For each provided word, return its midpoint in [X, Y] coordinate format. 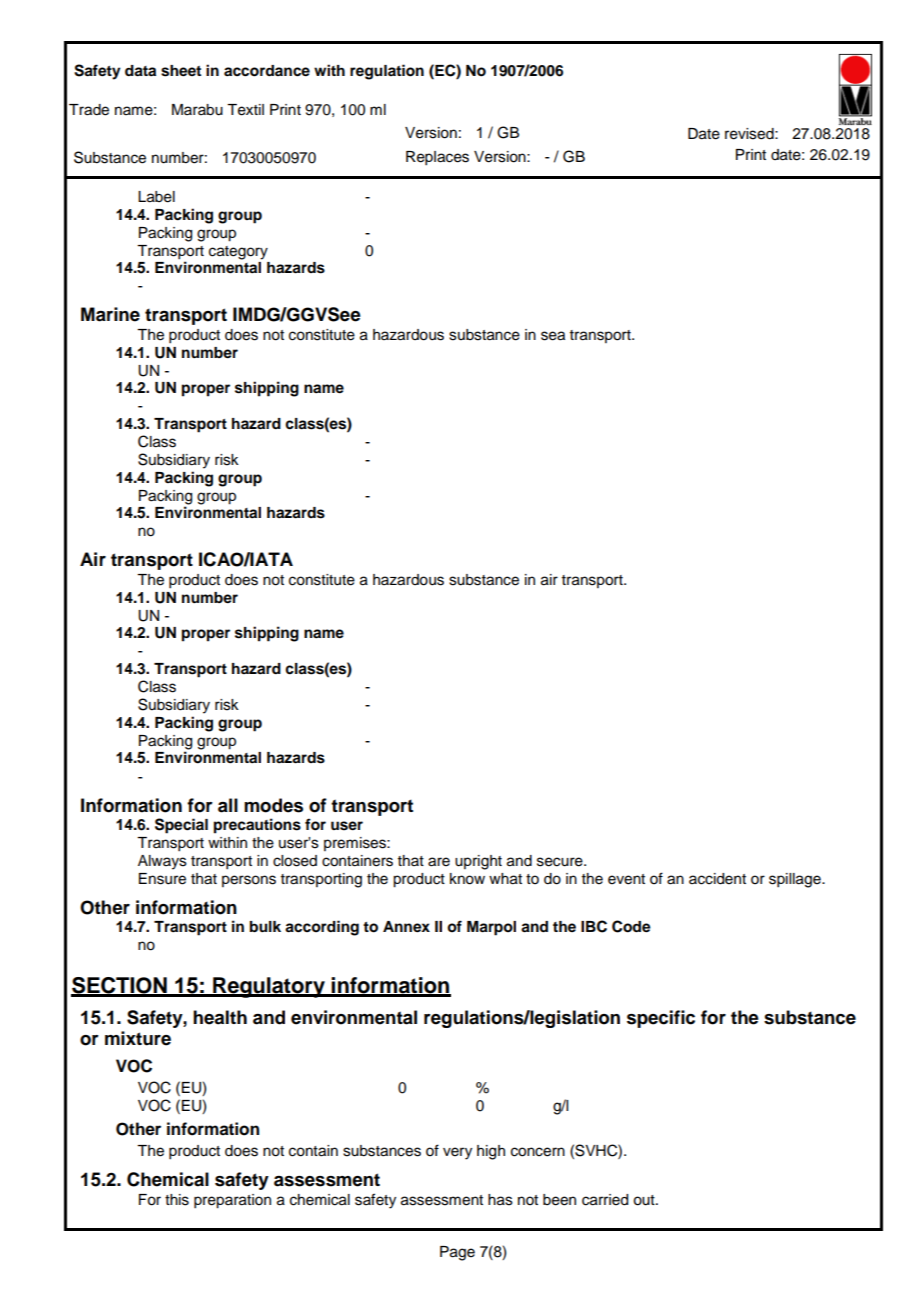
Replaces [437, 158]
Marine [110, 314]
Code [631, 926]
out [645, 1200]
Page [457, 1253]
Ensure [162, 879]
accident [717, 879]
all [228, 805]
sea [553, 336]
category [238, 253]
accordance [267, 71]
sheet [181, 71]
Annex [406, 927]
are [439, 862]
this [177, 1200]
